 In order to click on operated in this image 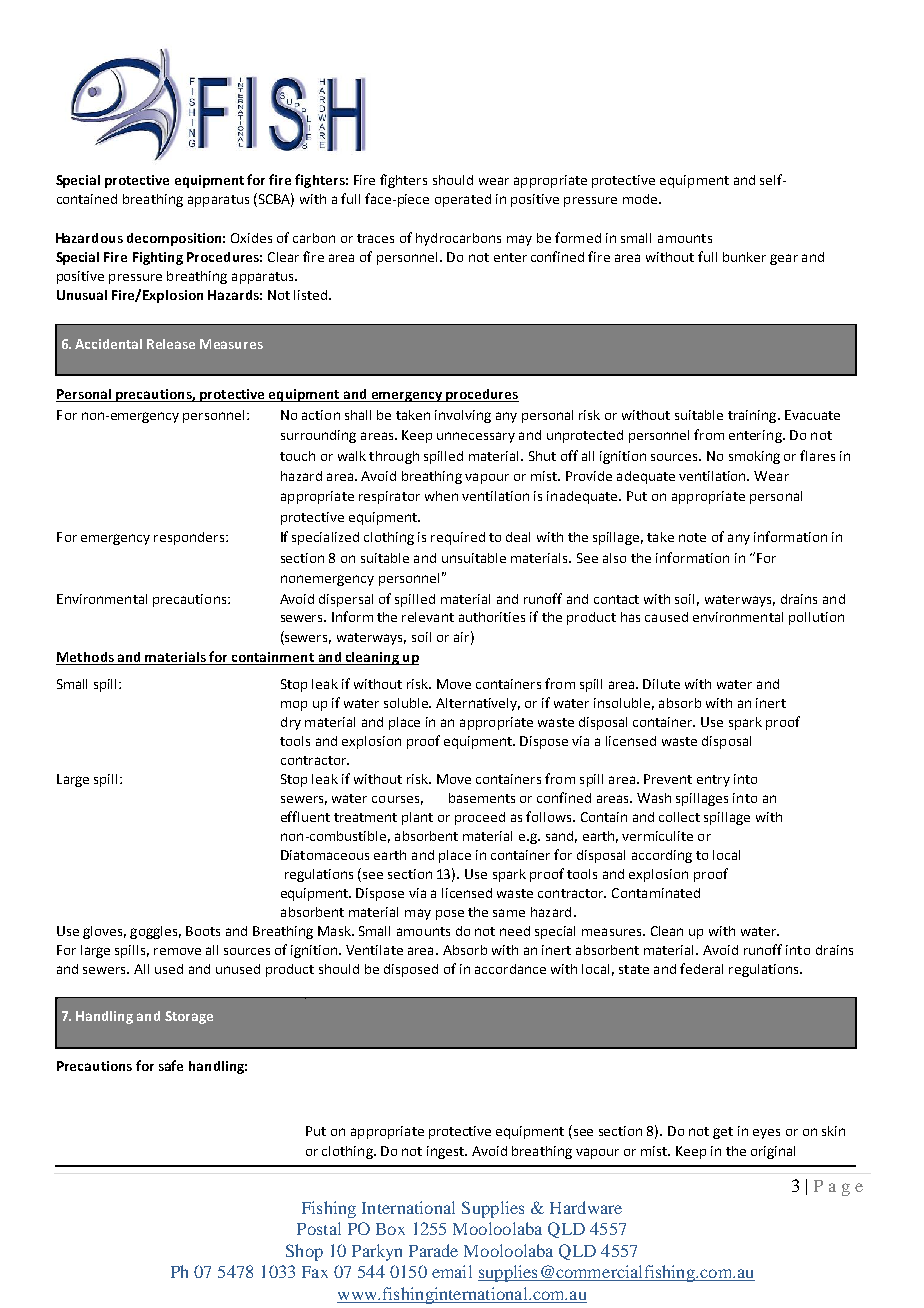, I will do `click(463, 200)`.
